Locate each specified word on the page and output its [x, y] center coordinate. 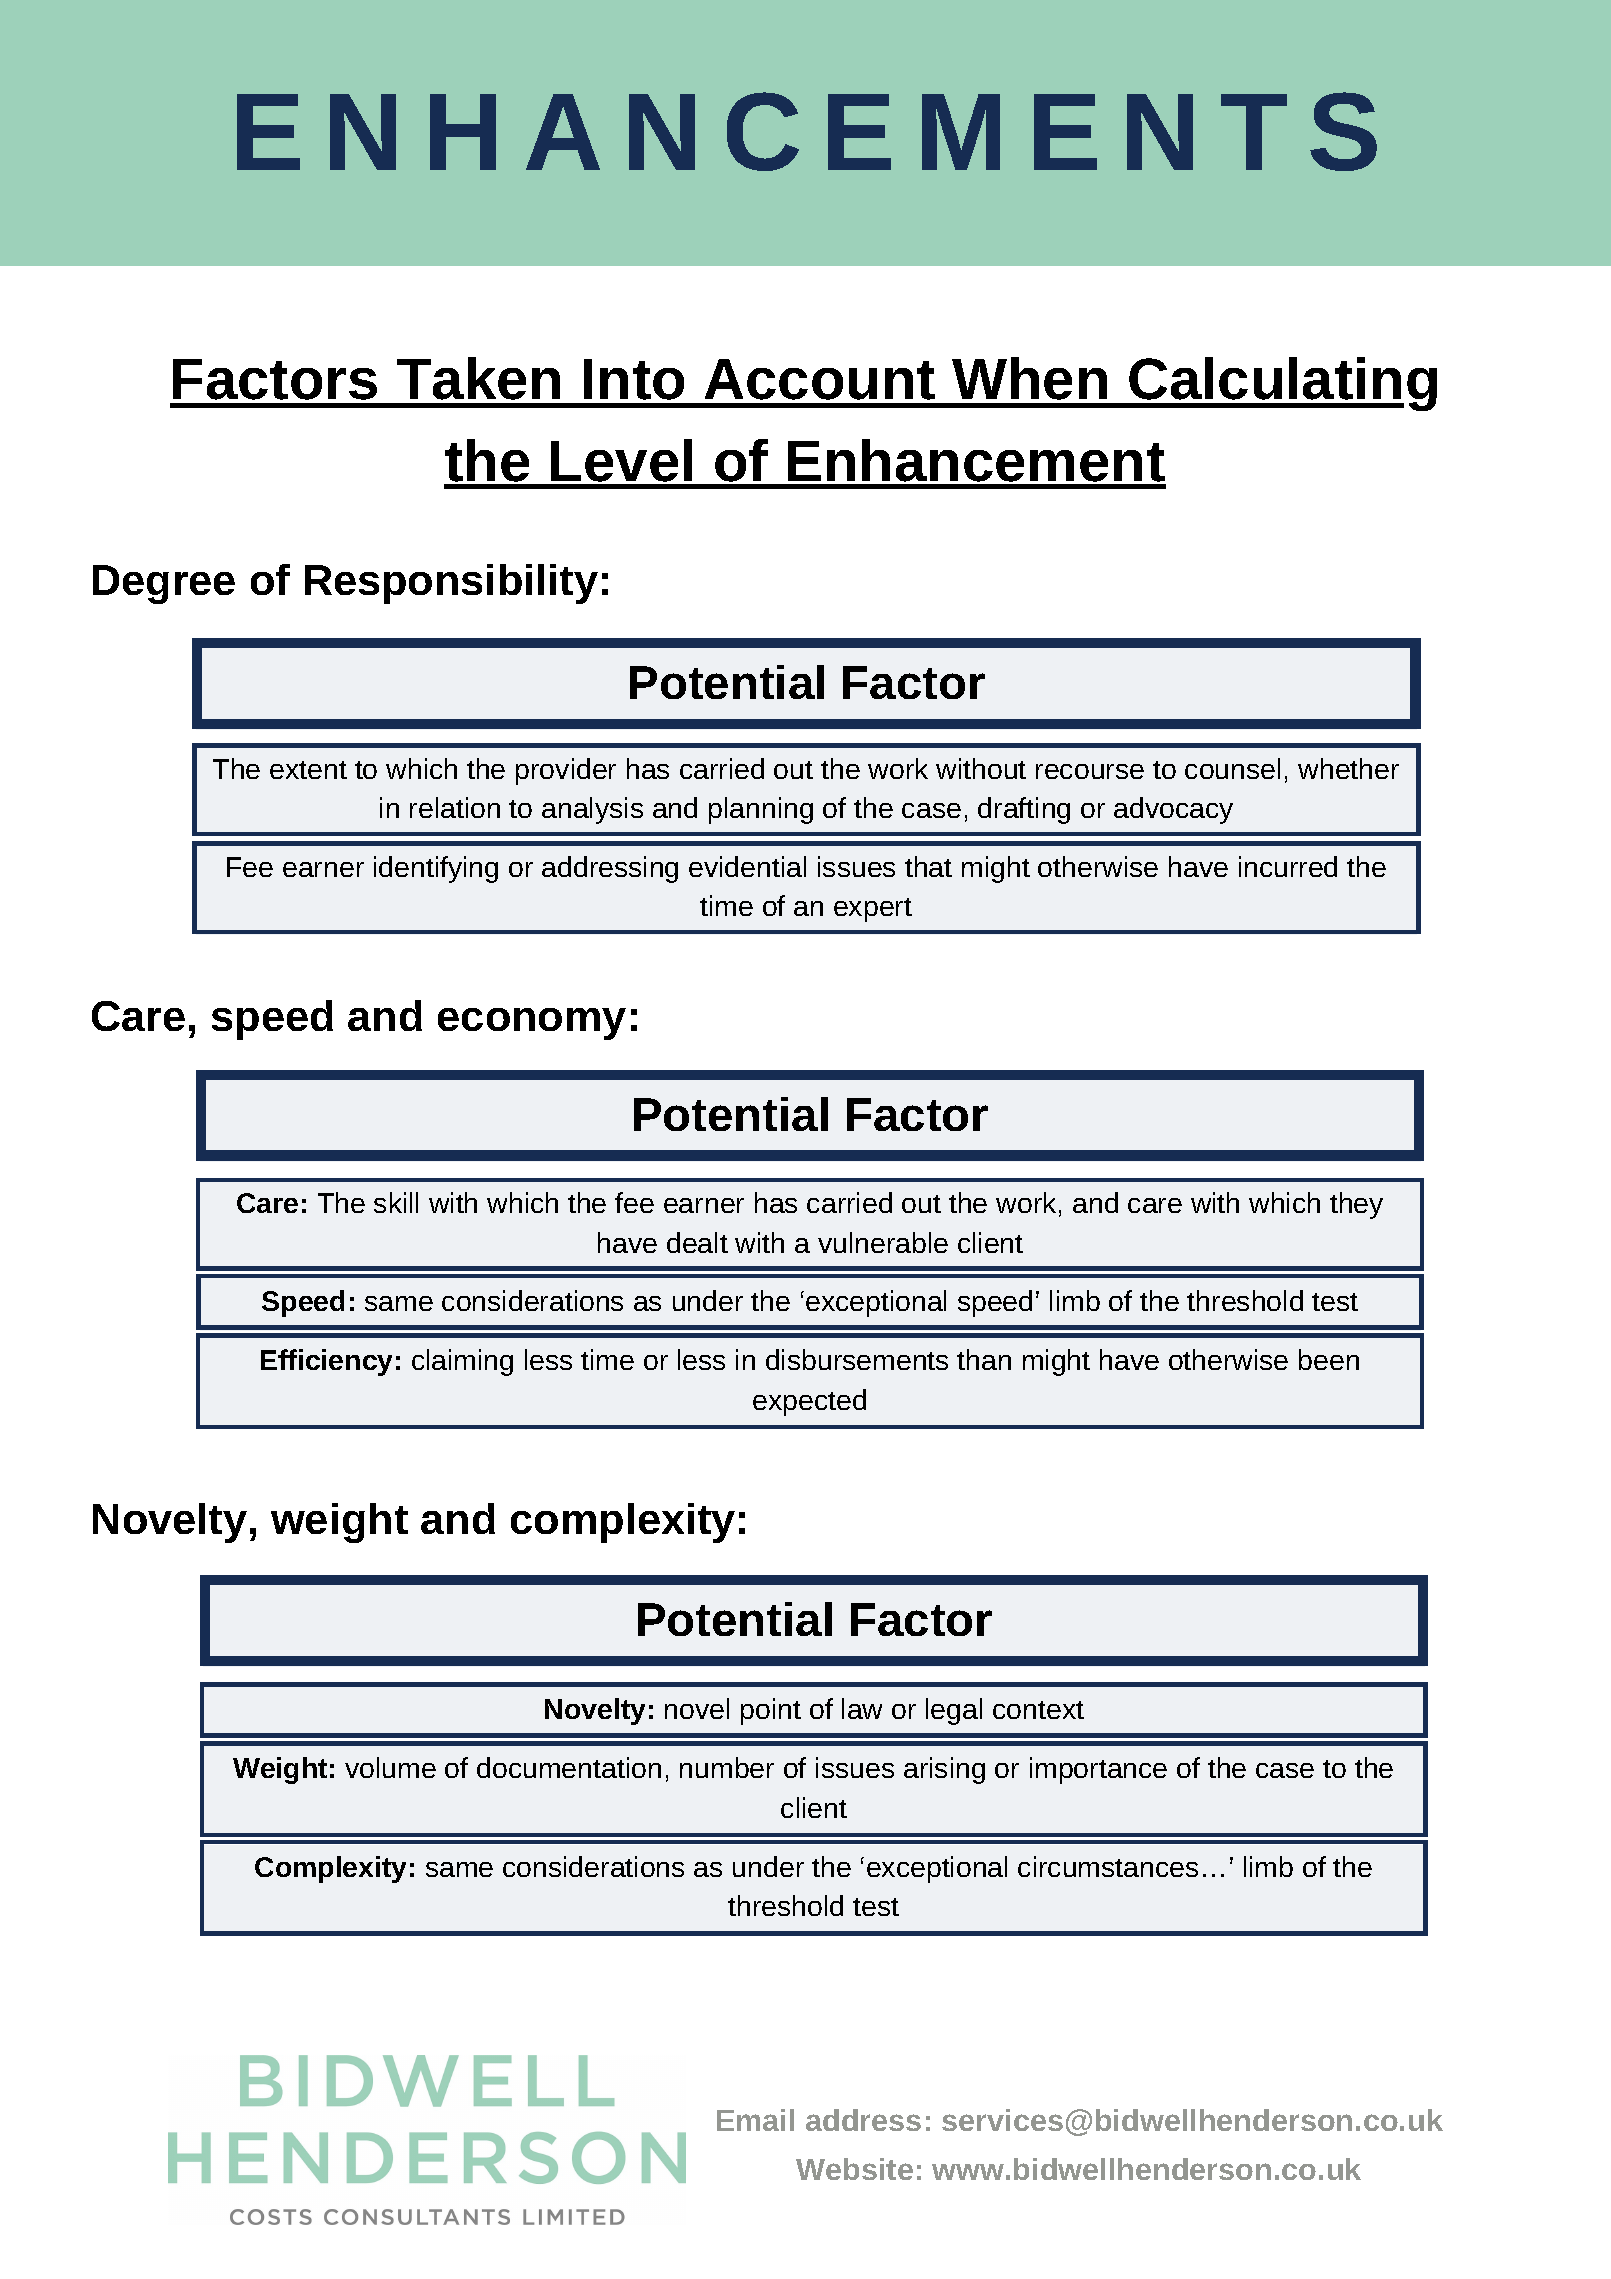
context [1038, 1710]
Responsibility [451, 584]
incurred [1288, 866]
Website [854, 2169]
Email [755, 2120]
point [771, 1711]
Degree [164, 584]
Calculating [1282, 384]
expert [873, 910]
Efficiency [326, 1362]
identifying [436, 869]
